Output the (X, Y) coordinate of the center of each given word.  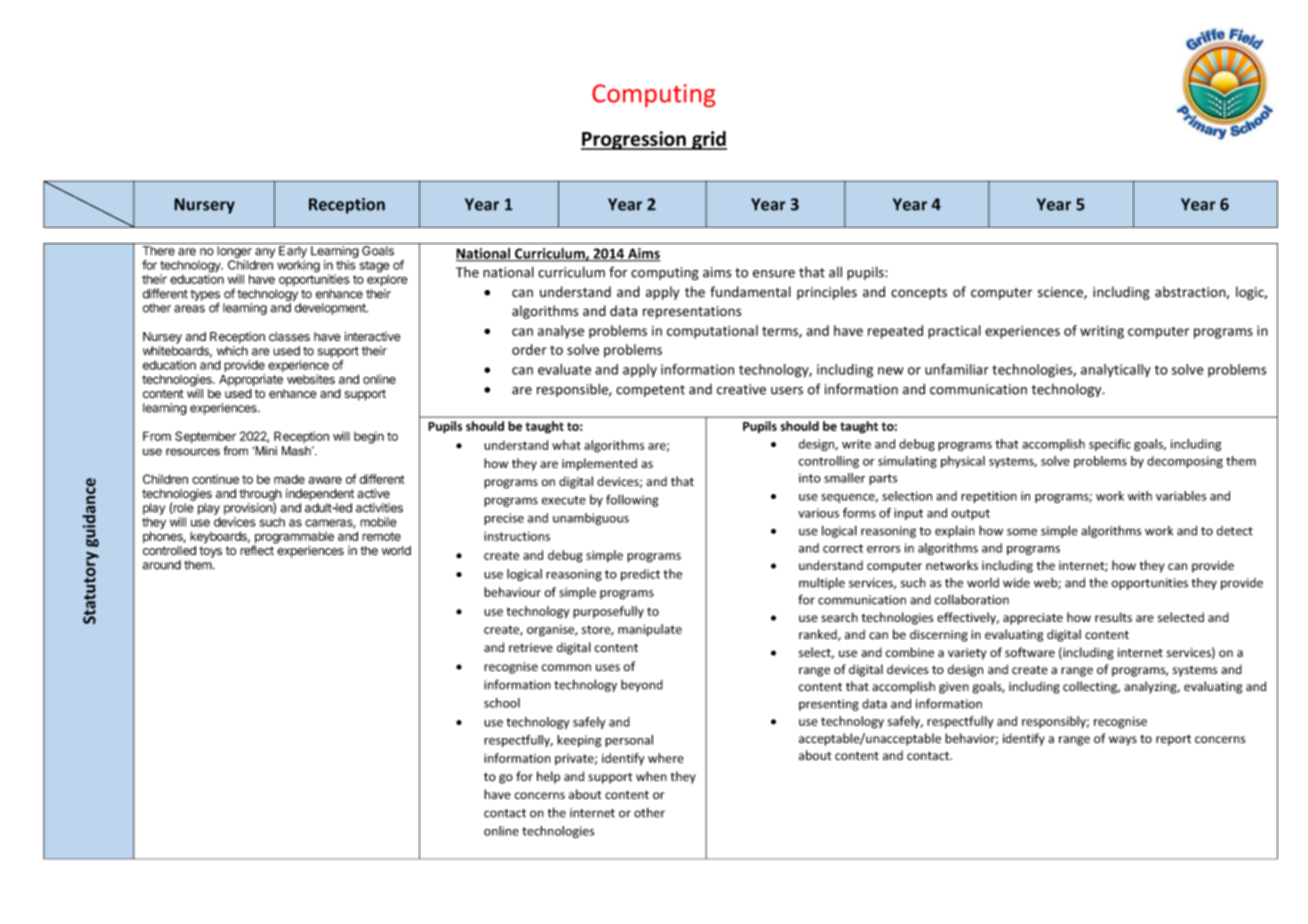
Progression (634, 140)
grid (708, 140)
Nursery (204, 206)
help (548, 777)
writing (1102, 332)
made (289, 479)
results (1113, 617)
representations (692, 312)
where (666, 758)
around (161, 565)
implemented (599, 464)
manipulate (650, 630)
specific (1110, 445)
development (331, 309)
